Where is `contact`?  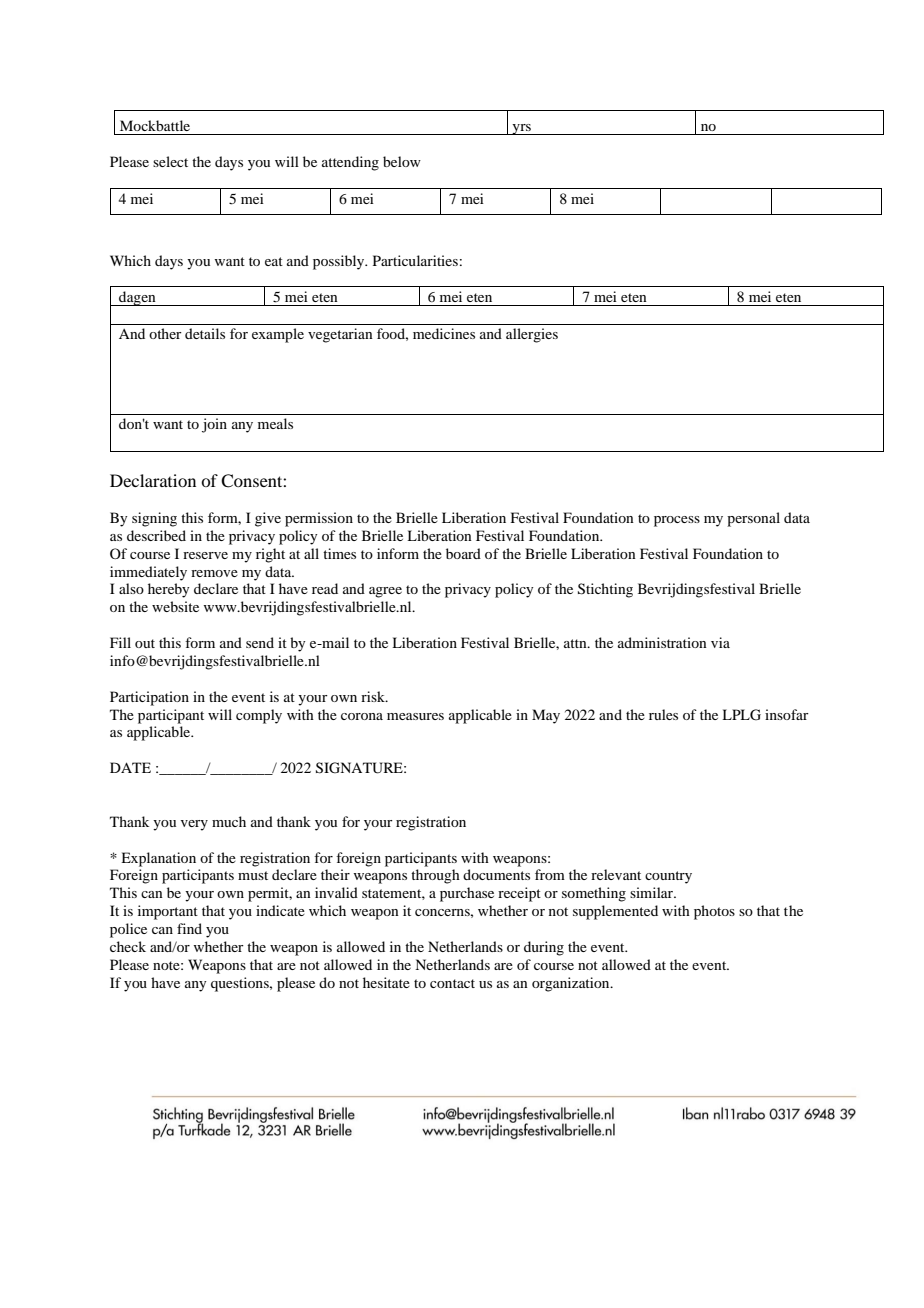
contact is located at coordinates (452, 983).
